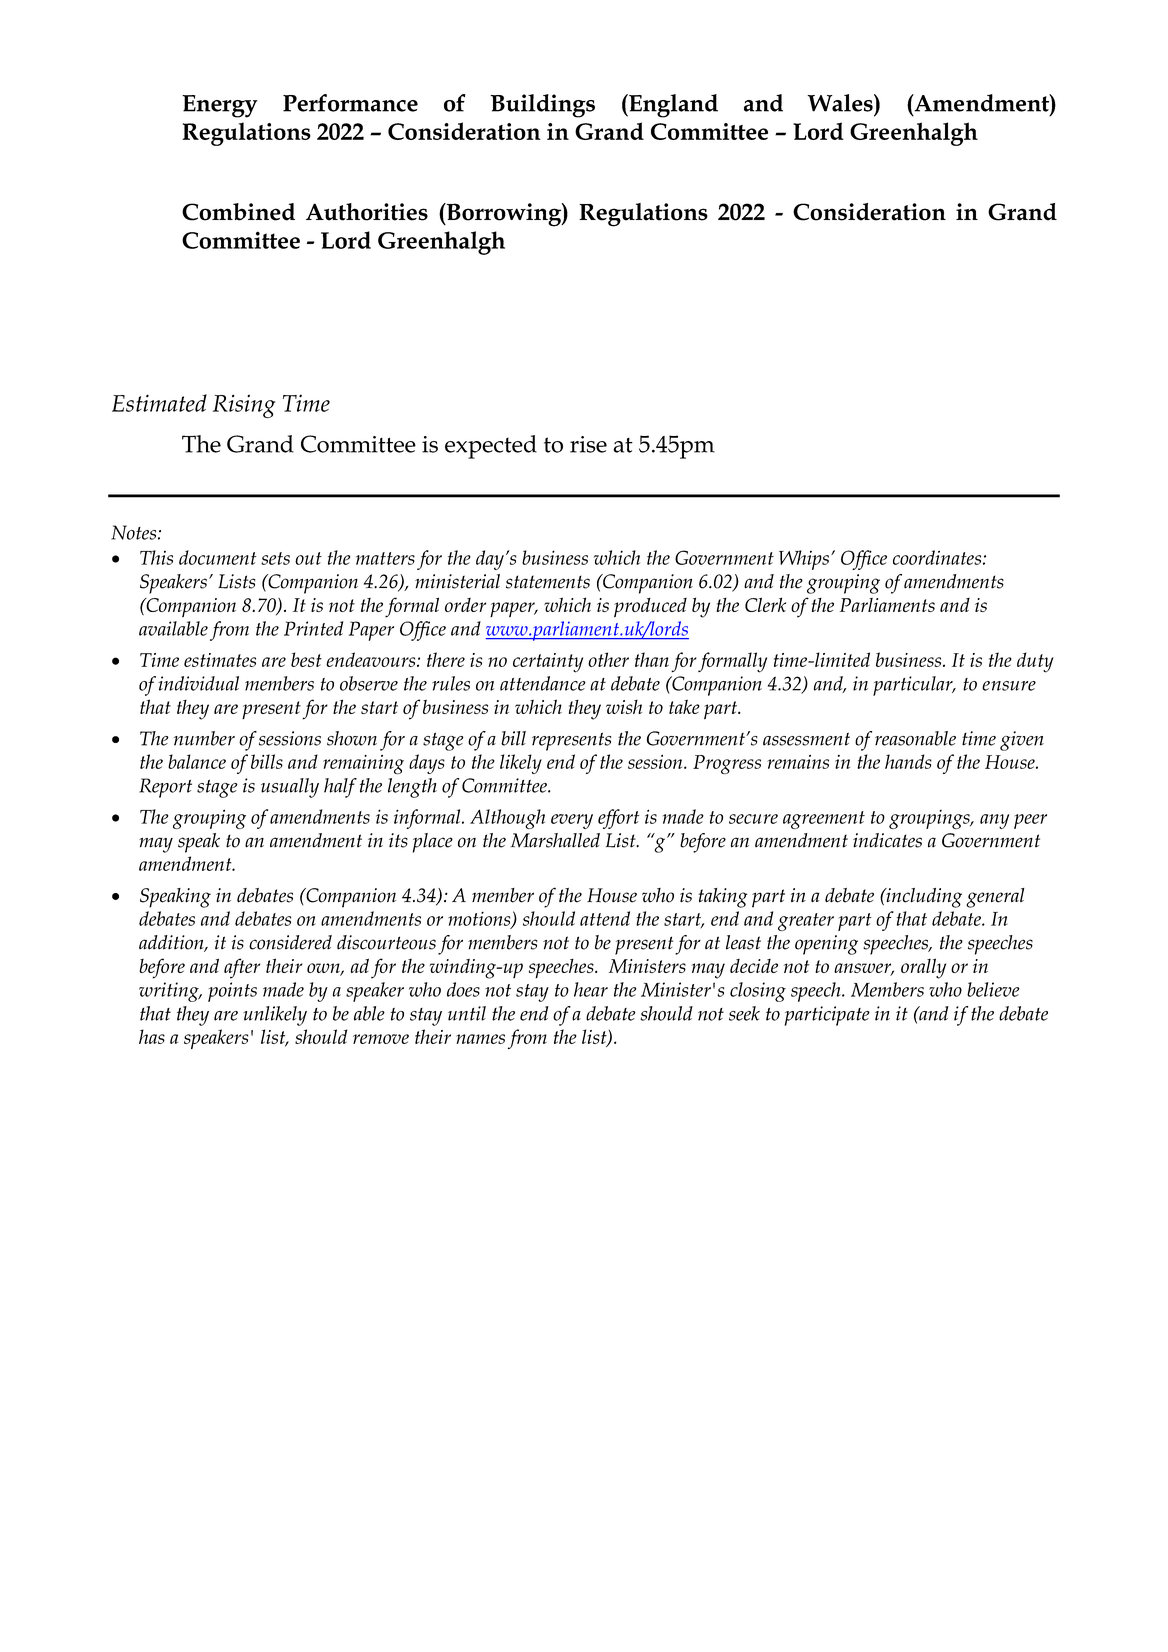 This screenshot has height=1652, width=1168. Describe the element at coordinates (548, 582) in the screenshot. I see `statements` at that location.
